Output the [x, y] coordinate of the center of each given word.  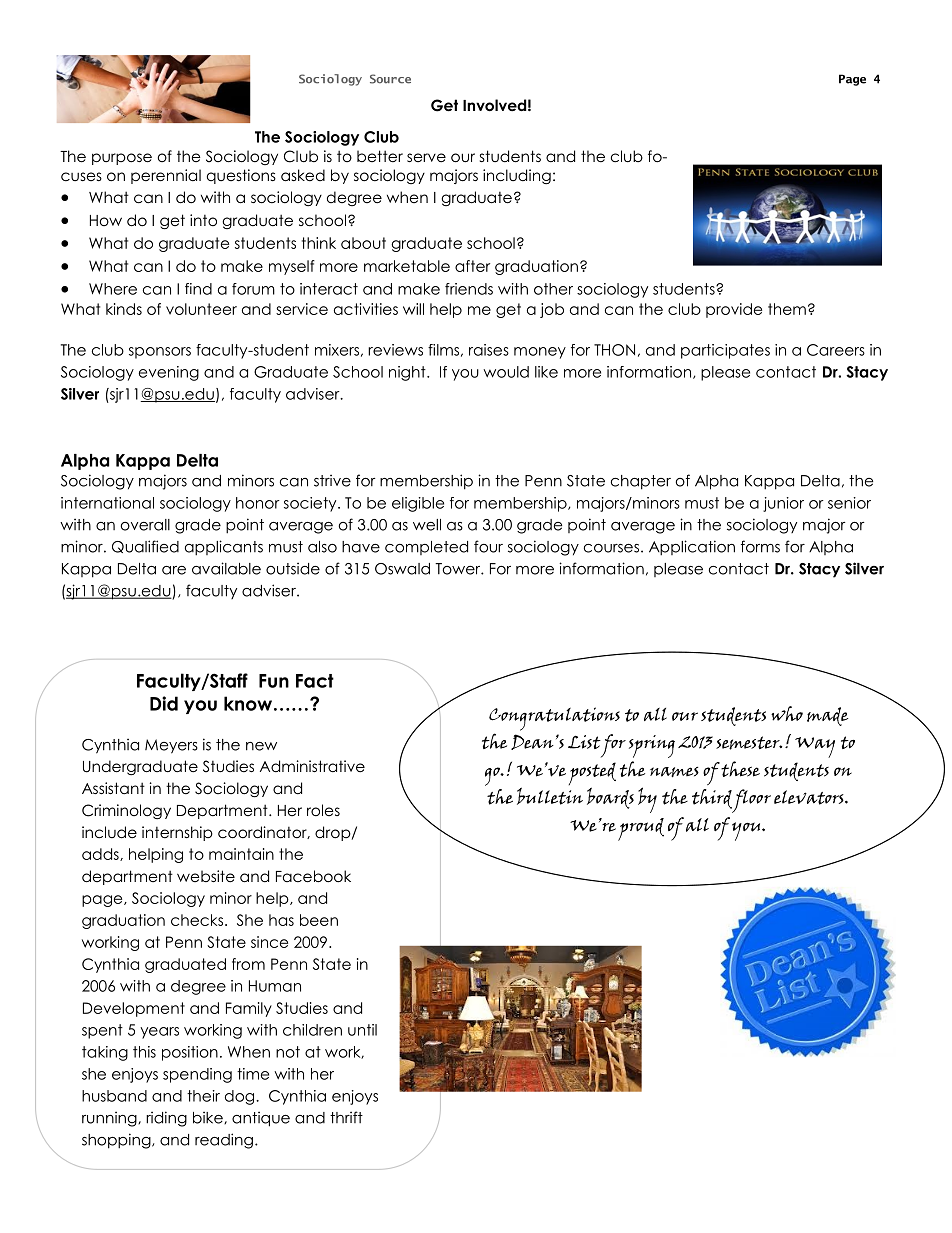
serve [426, 158]
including [517, 177]
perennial [166, 176]
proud [641, 829]
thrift [346, 1117]
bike [209, 1117]
